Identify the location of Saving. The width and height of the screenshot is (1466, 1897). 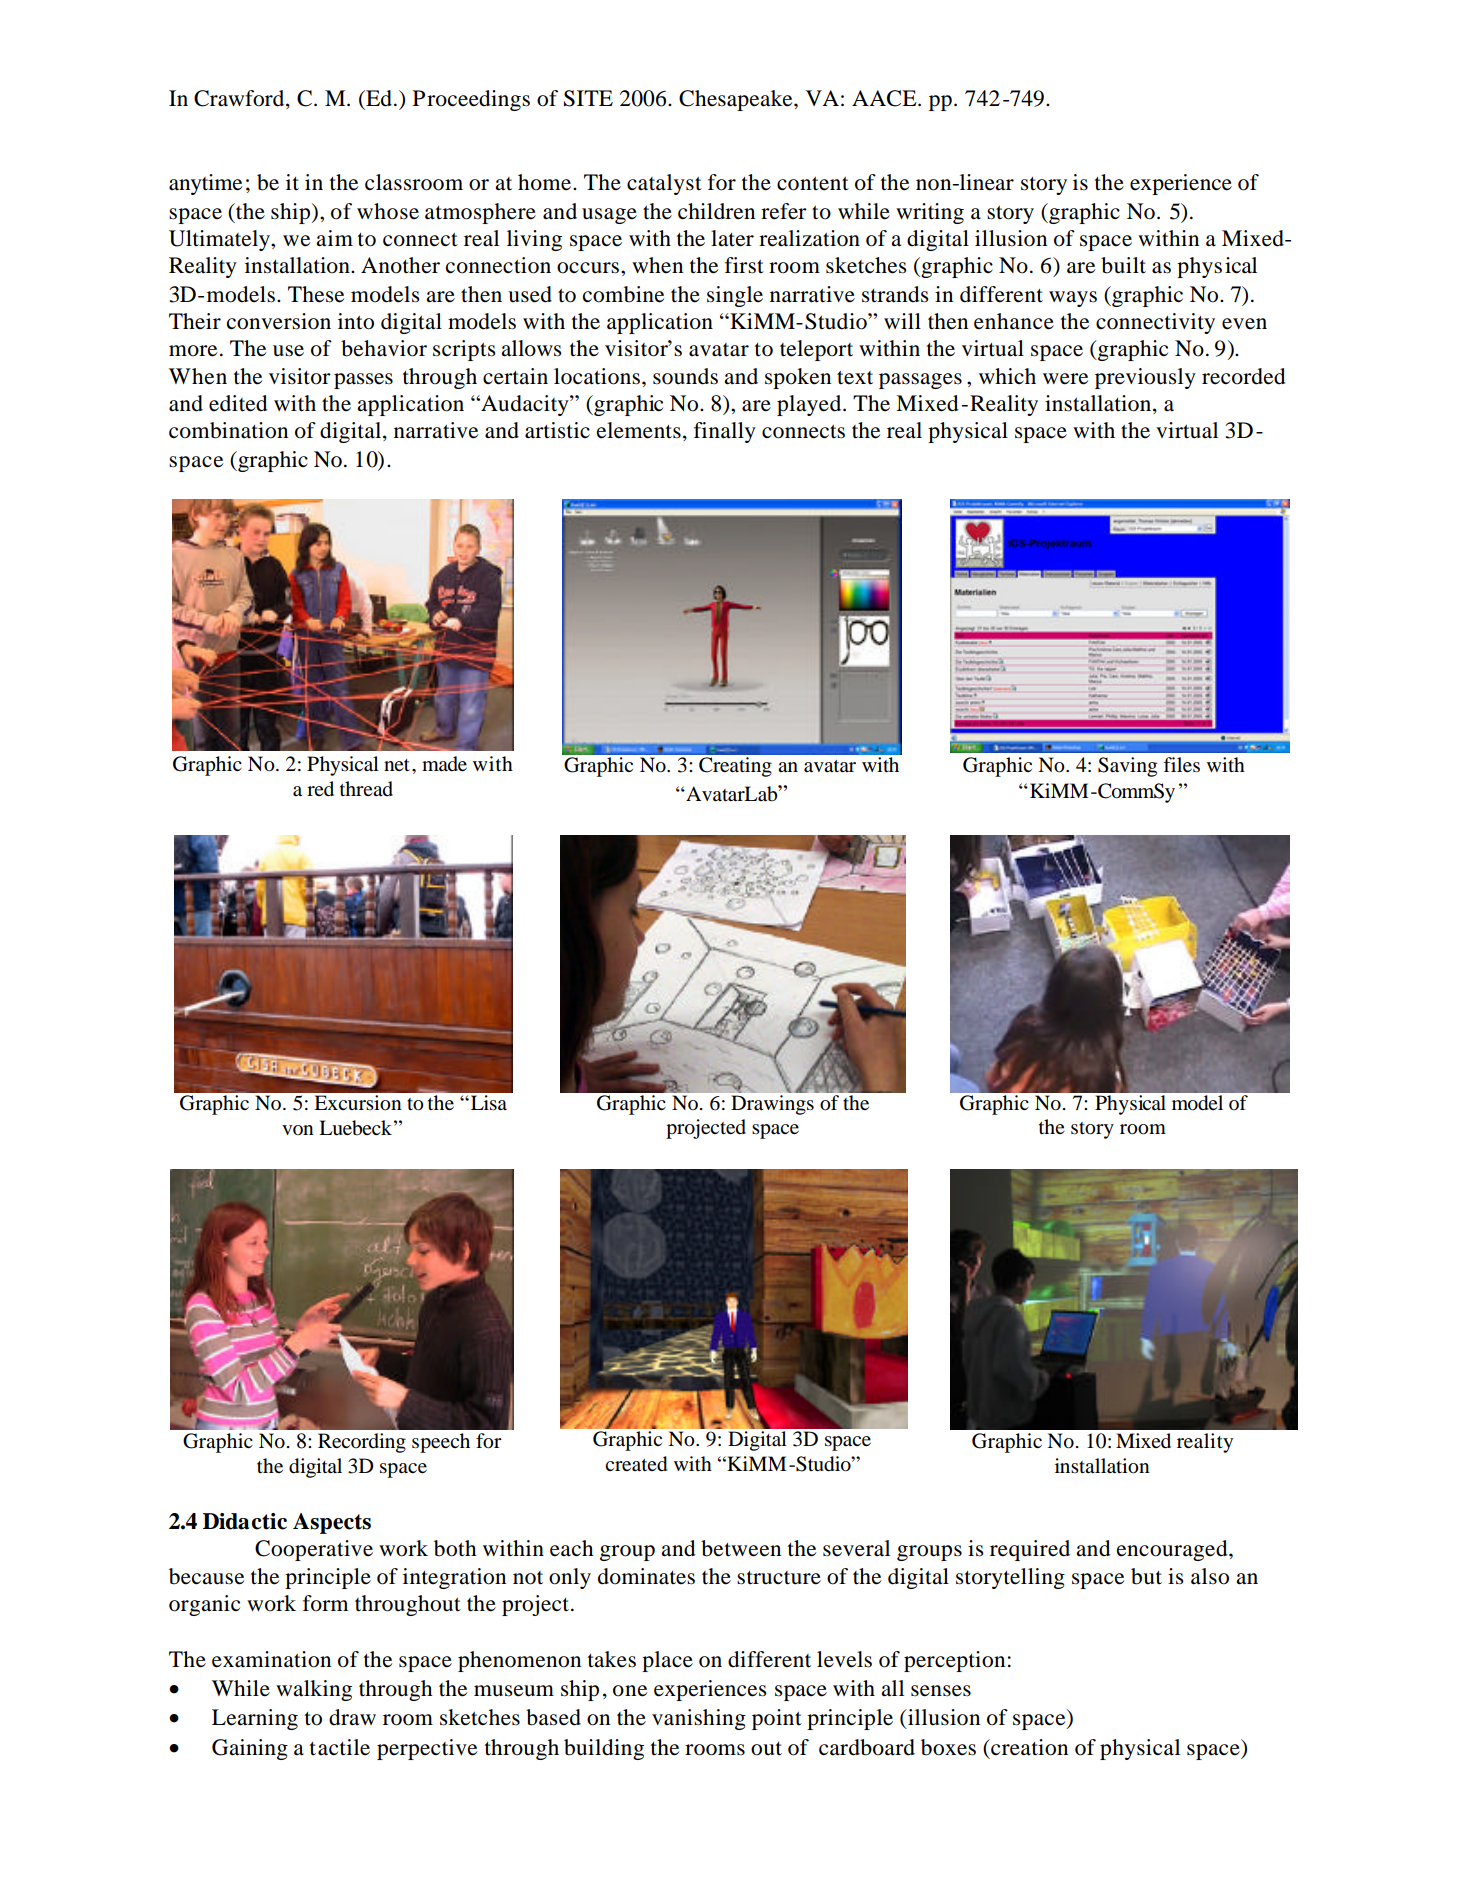
(1127, 767).
